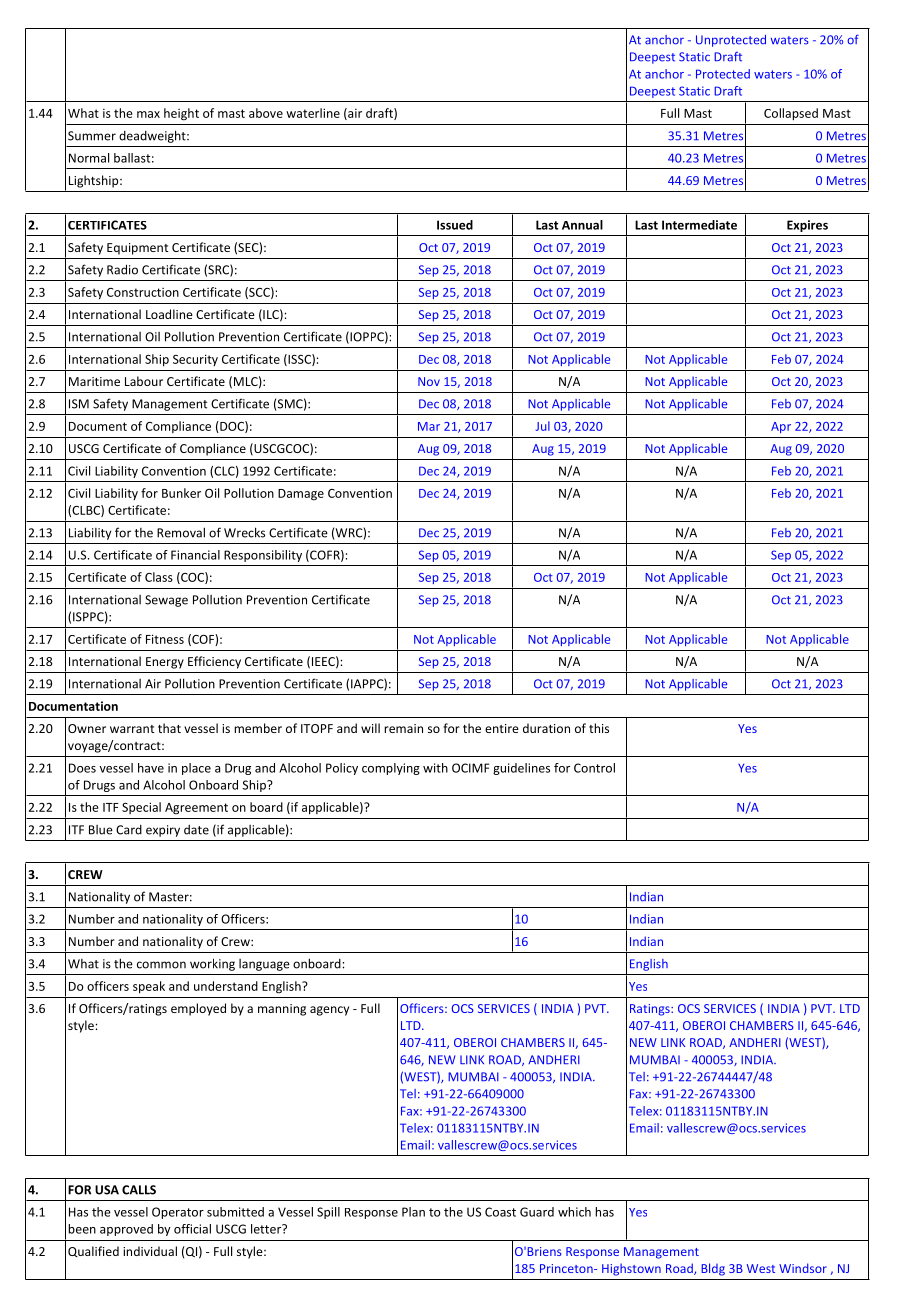 This screenshot has height=1308, width=924. I want to click on Issued, so click(455, 225).
